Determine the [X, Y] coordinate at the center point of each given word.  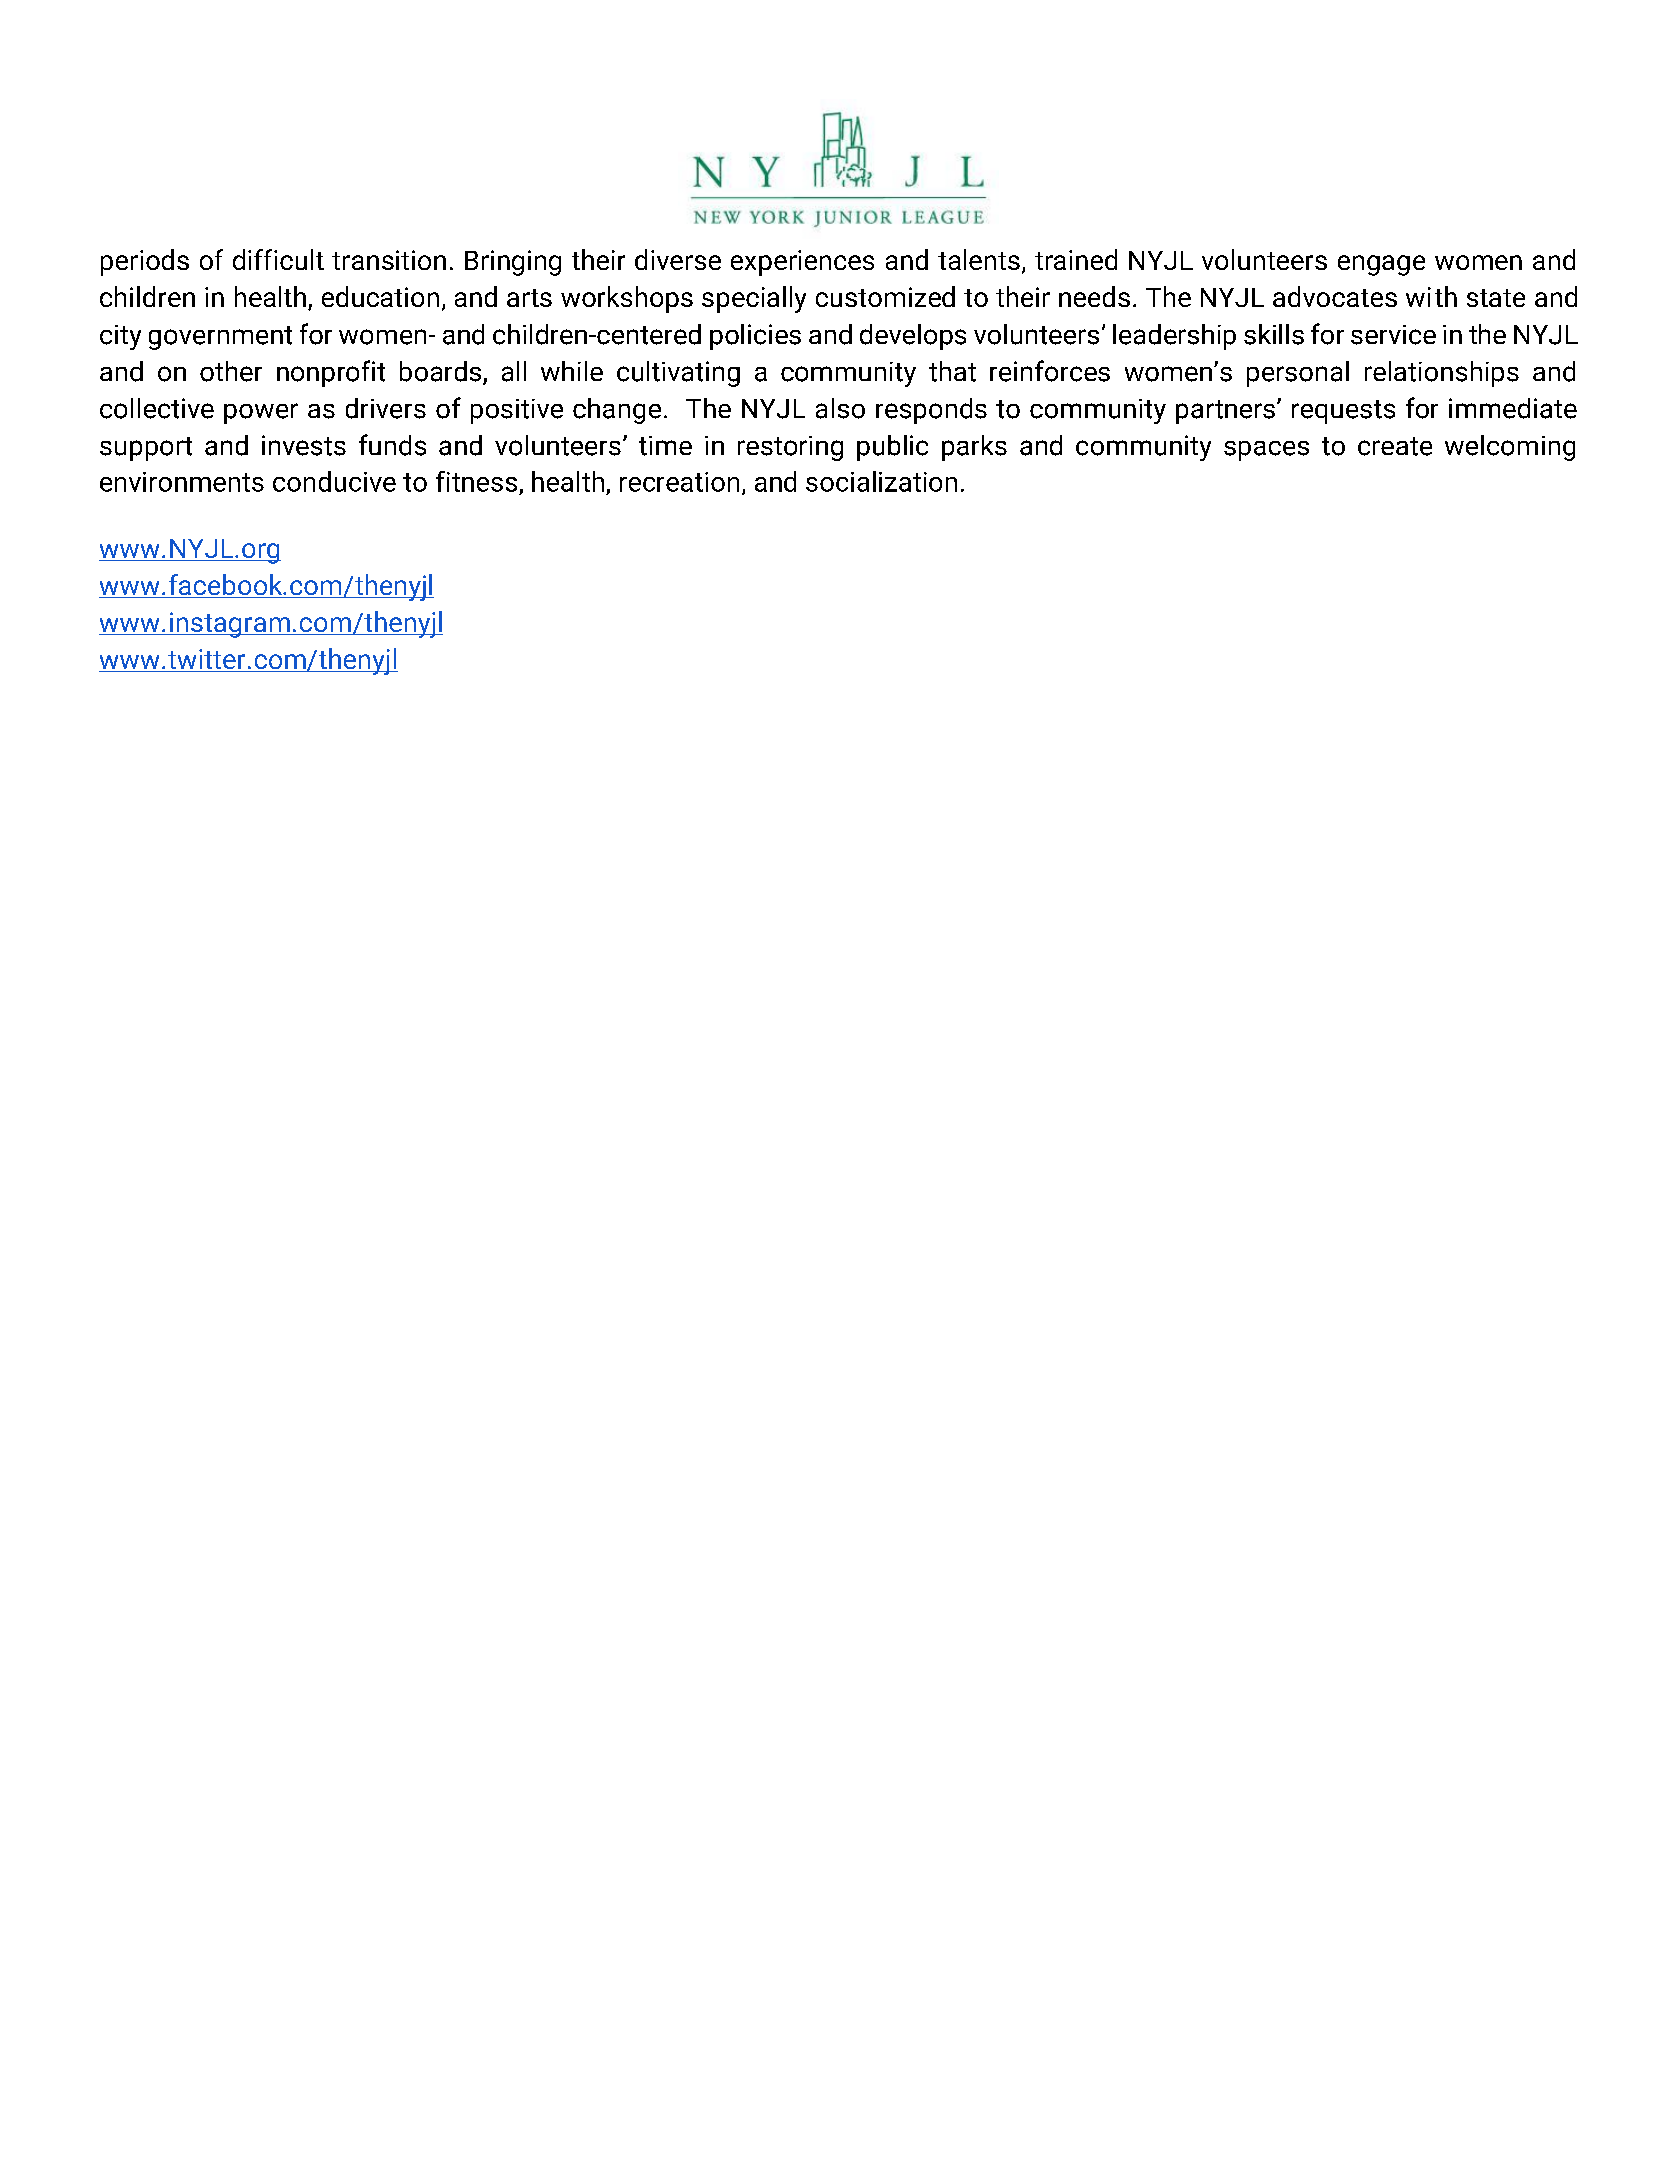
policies [755, 337]
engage [1381, 265]
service [1393, 335]
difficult [278, 259]
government [220, 338]
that [952, 371]
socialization [881, 481]
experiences [802, 263]
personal [1298, 374]
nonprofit [331, 373]
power [261, 413]
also [840, 408]
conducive [334, 481]
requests [1343, 412]
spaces [1266, 451]
